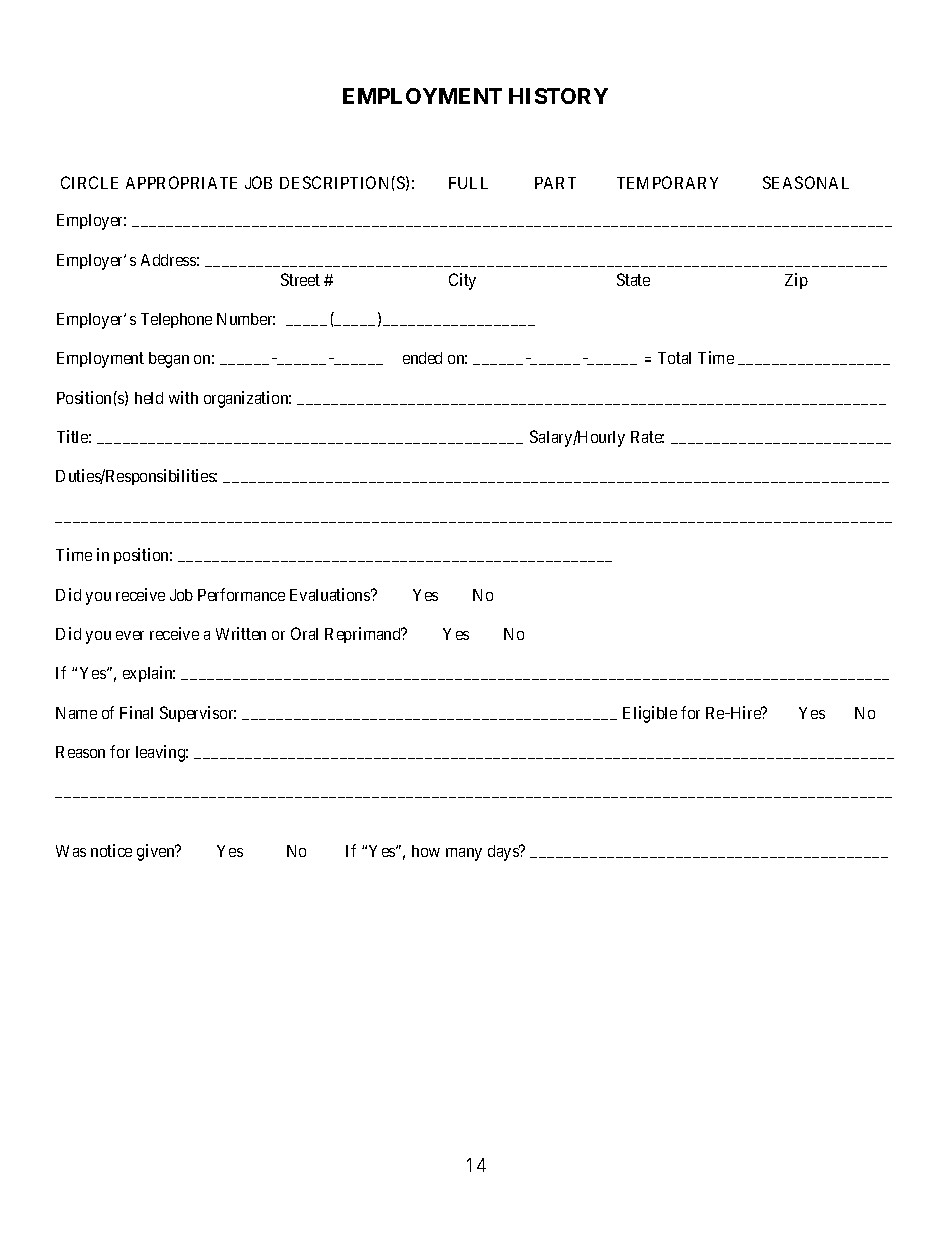 The height and width of the screenshot is (1233, 952). Describe the element at coordinates (558, 96) in the screenshot. I see `HISTORY` at that location.
